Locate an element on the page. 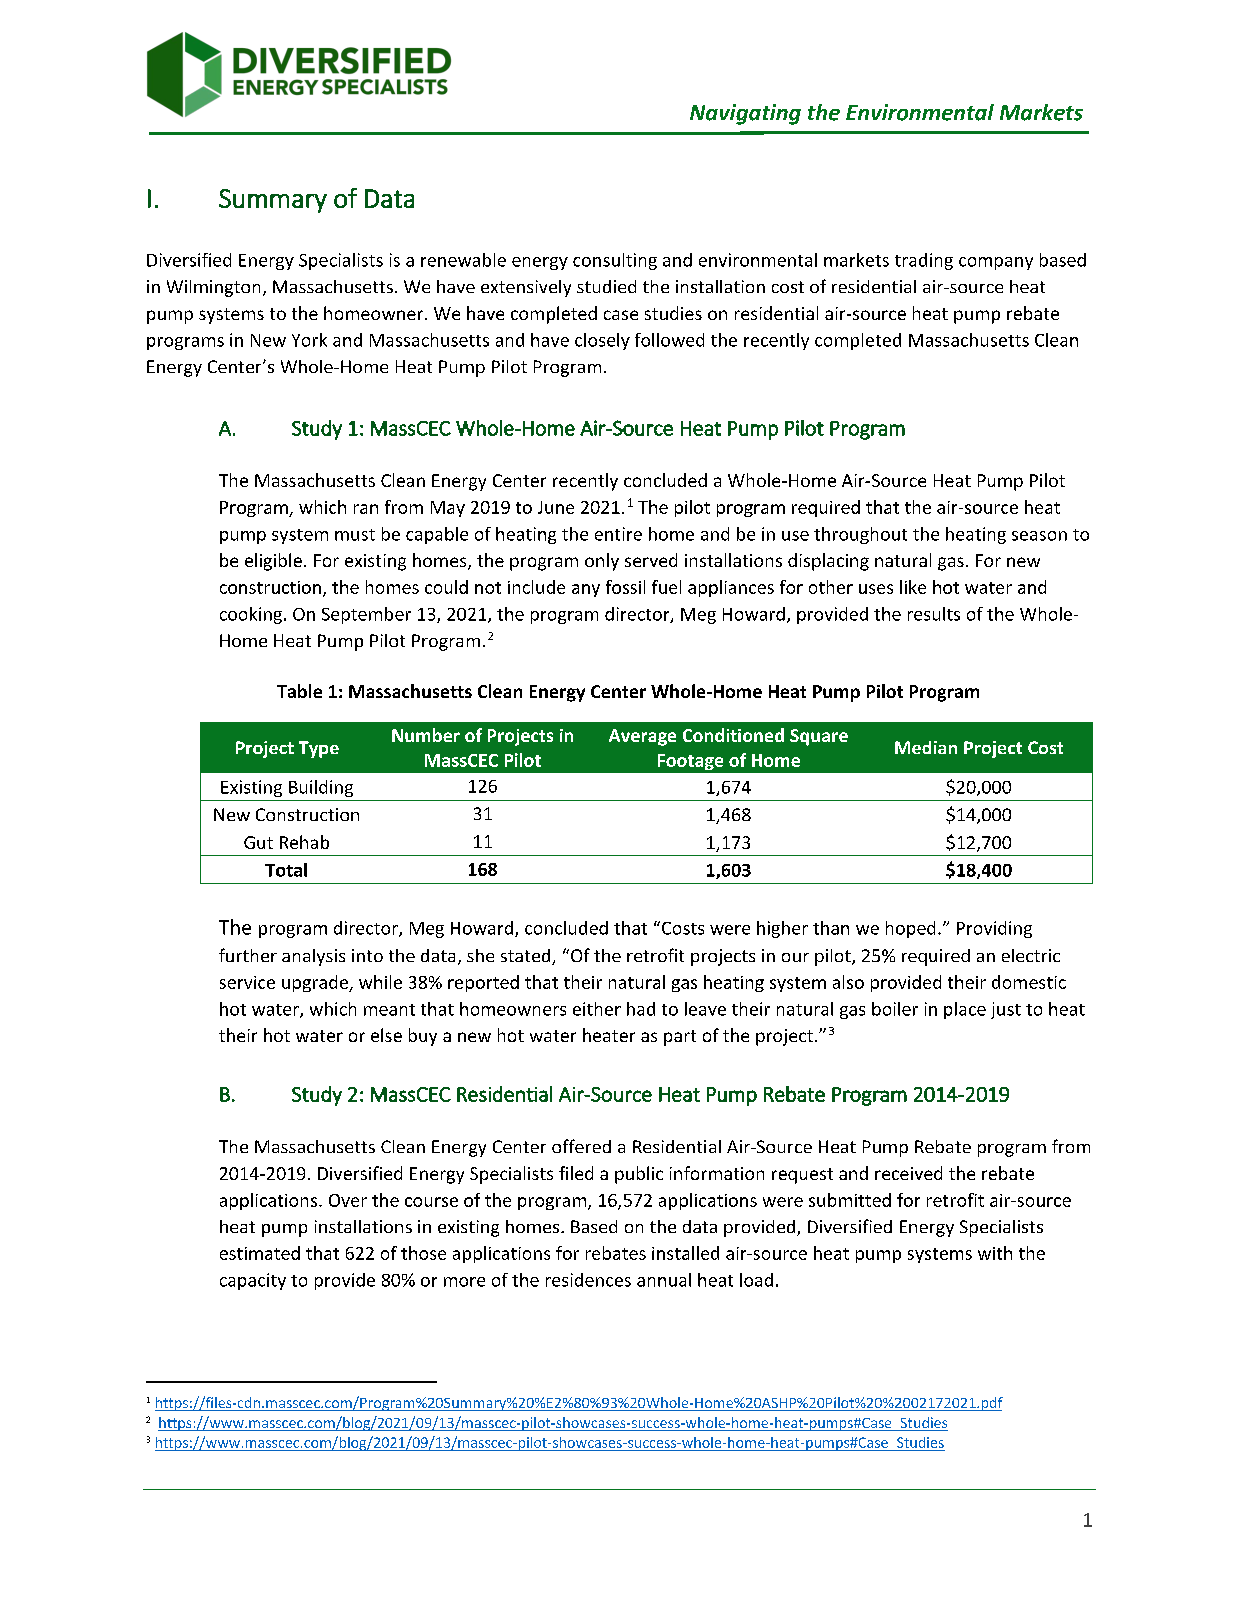 This image has height=1604, width=1239. Navigating is located at coordinates (745, 114).
